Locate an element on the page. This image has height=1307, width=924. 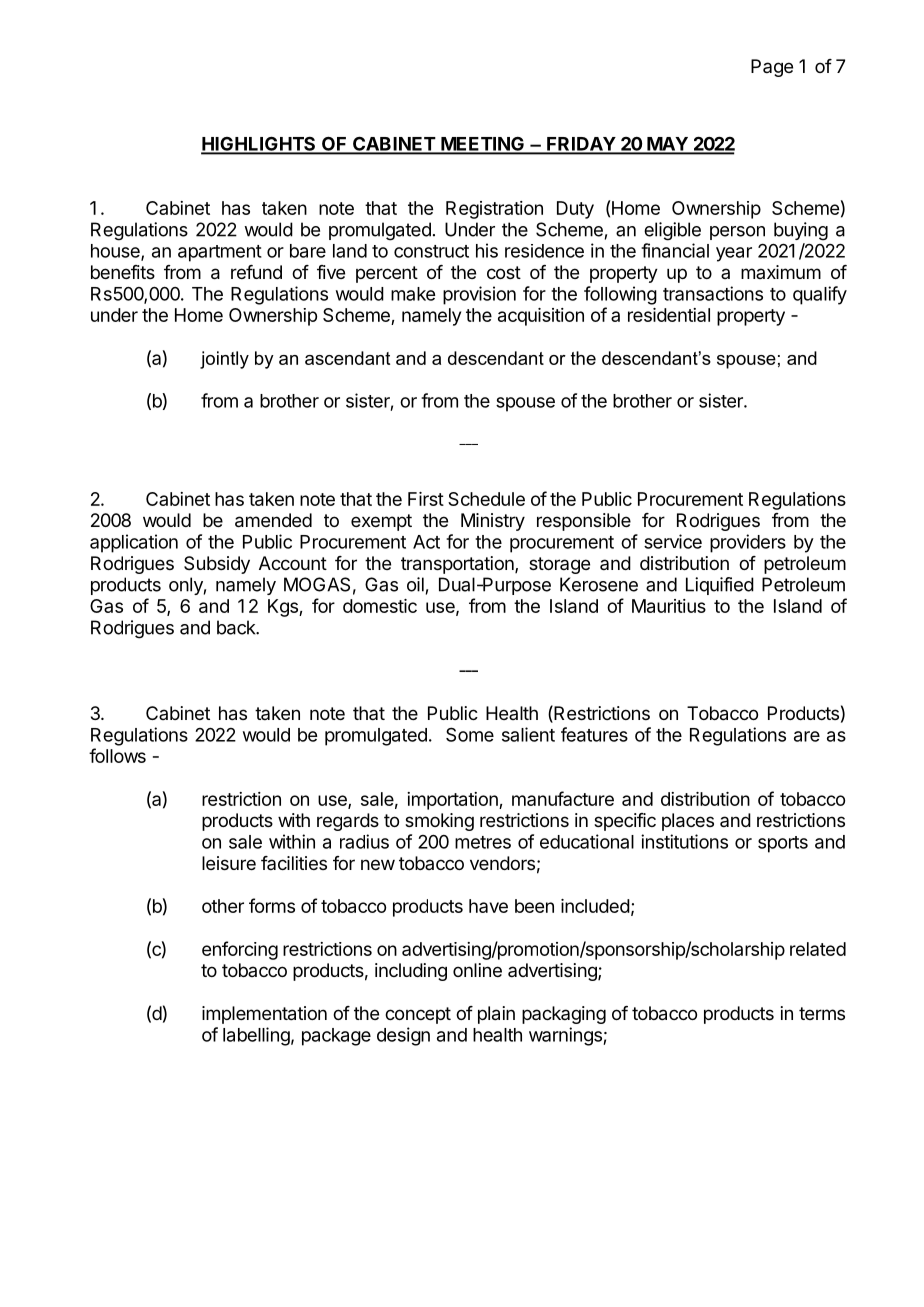
jointly is located at coordinates (224, 360).
